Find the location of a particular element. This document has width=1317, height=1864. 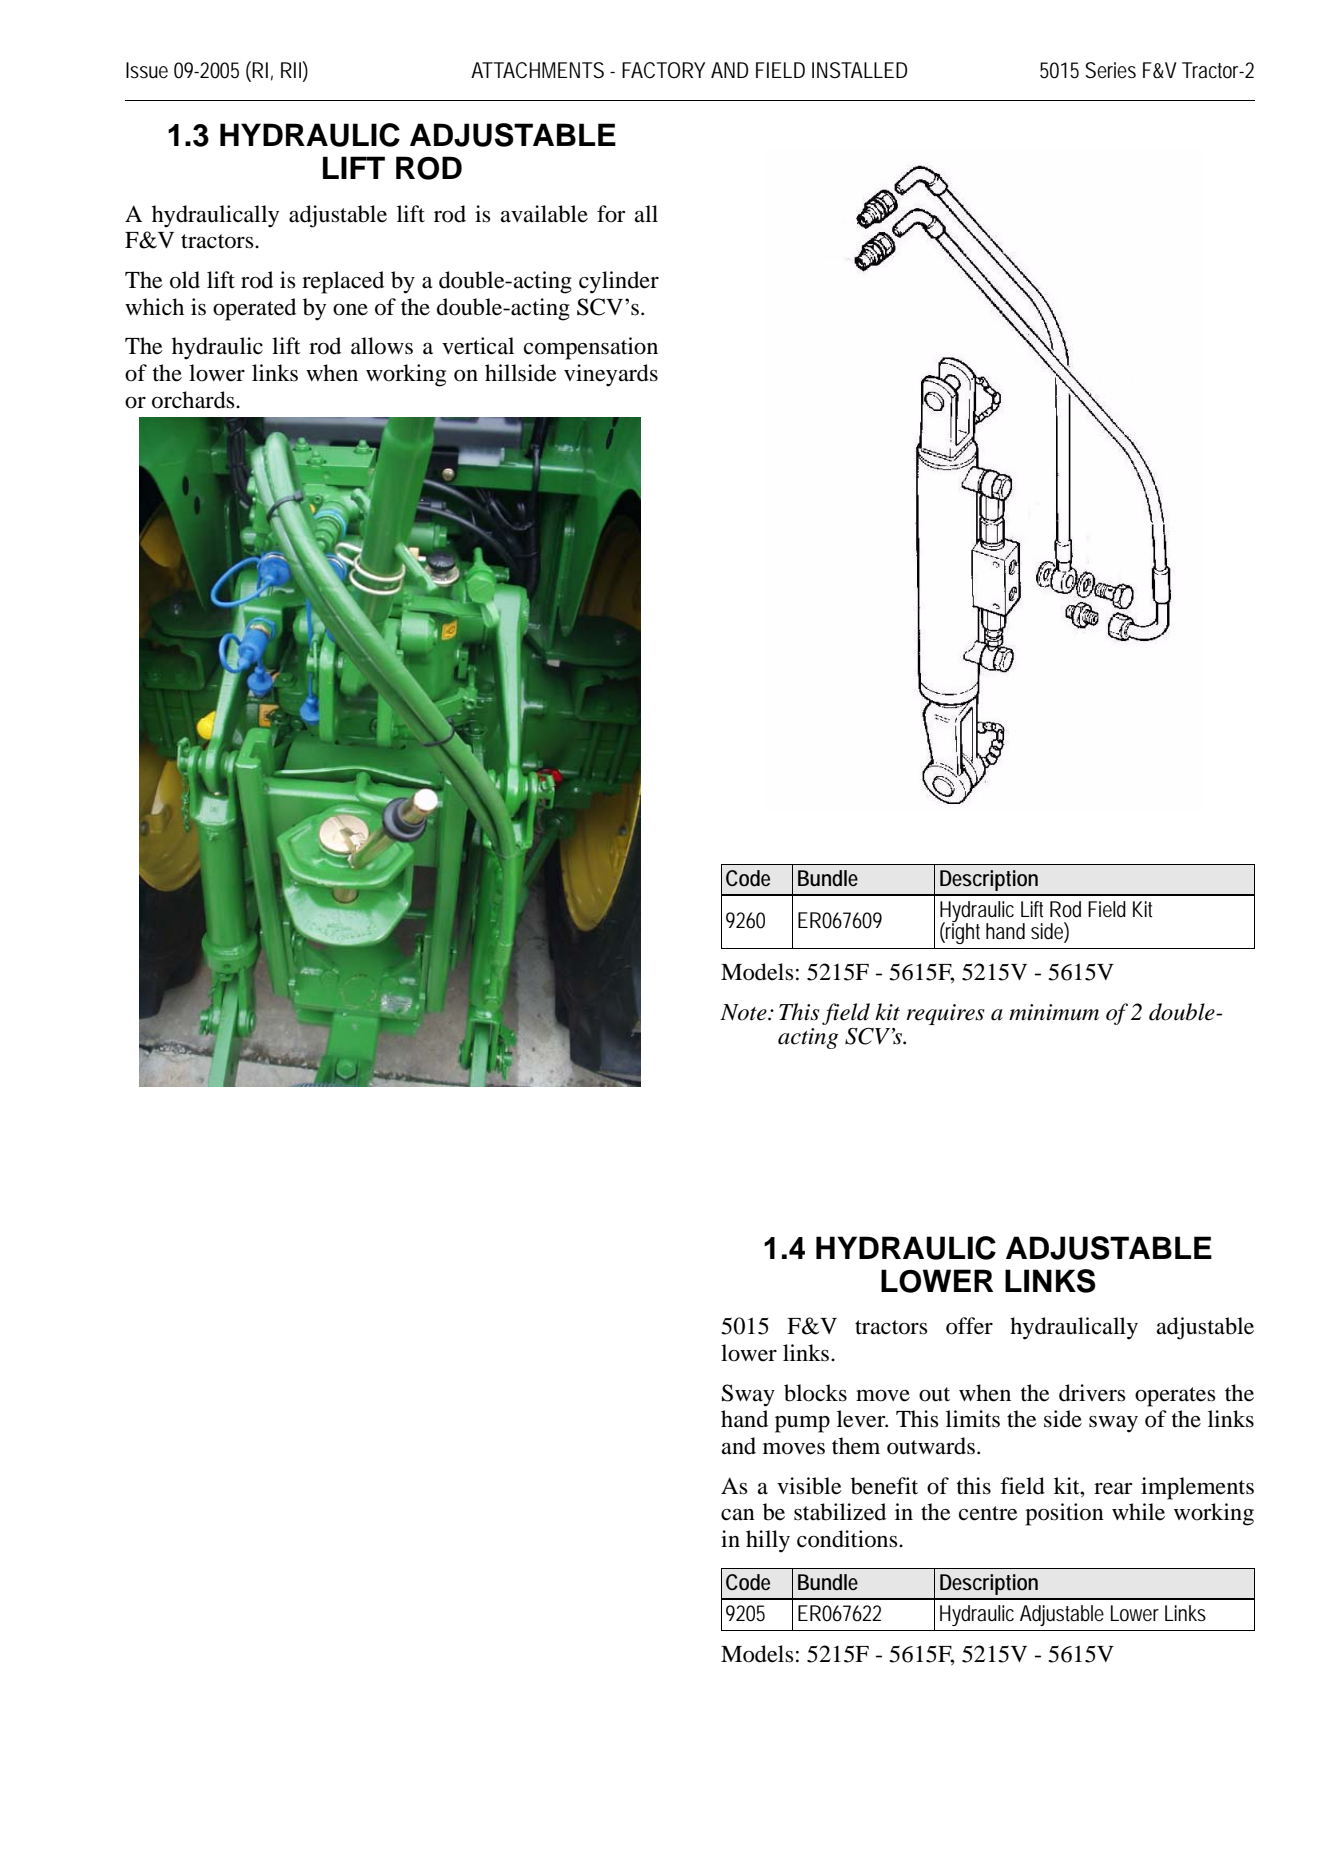

minimum is located at coordinates (1054, 1012).
